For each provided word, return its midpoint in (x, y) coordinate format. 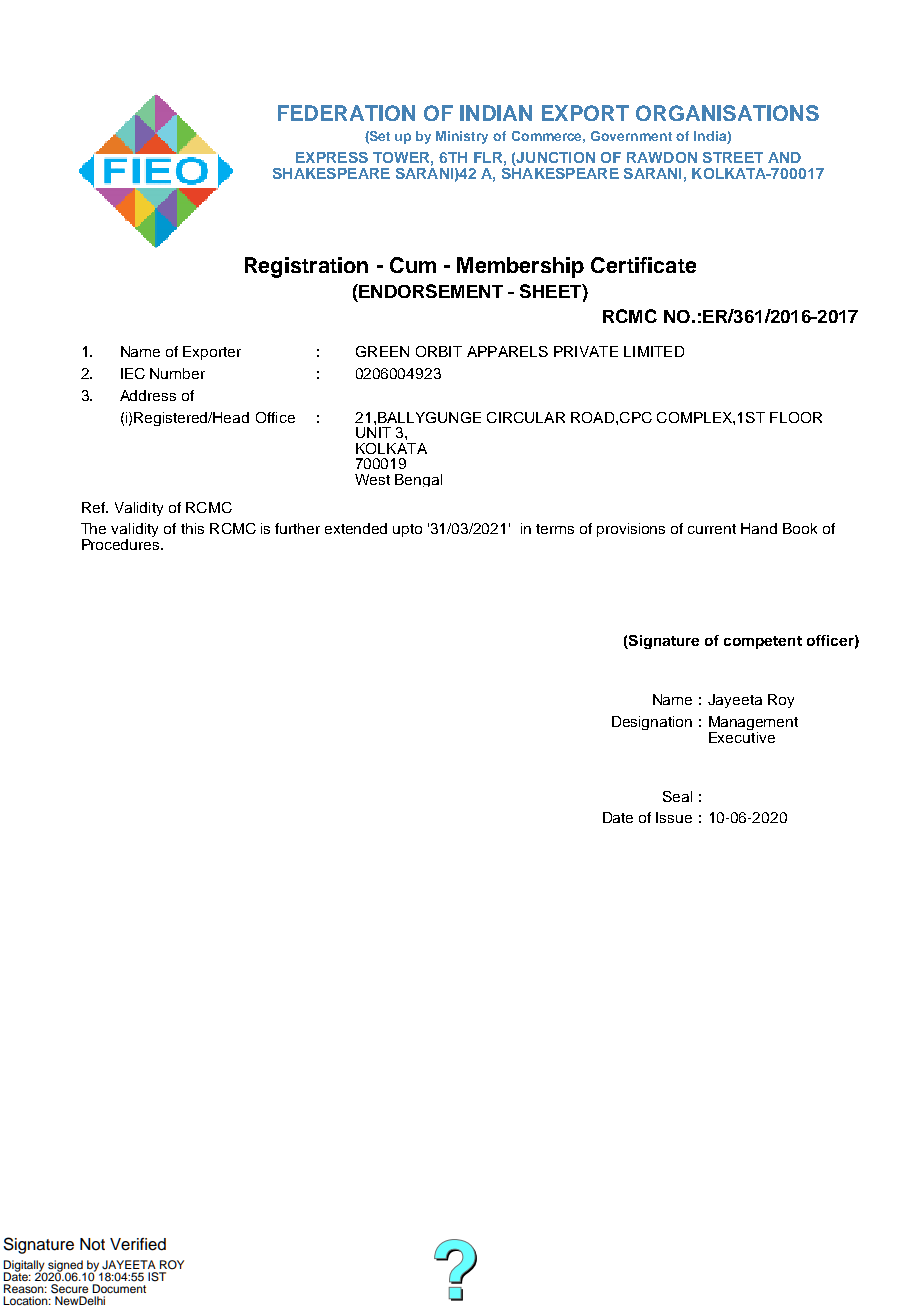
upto (407, 530)
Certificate (643, 265)
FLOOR (796, 417)
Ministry (462, 137)
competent (763, 642)
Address (148, 395)
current (712, 529)
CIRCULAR (526, 417)
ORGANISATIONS (727, 113)
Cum (413, 265)
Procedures (122, 543)
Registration (306, 267)
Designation (652, 723)
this (192, 528)
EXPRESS (332, 157)
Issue (674, 817)
